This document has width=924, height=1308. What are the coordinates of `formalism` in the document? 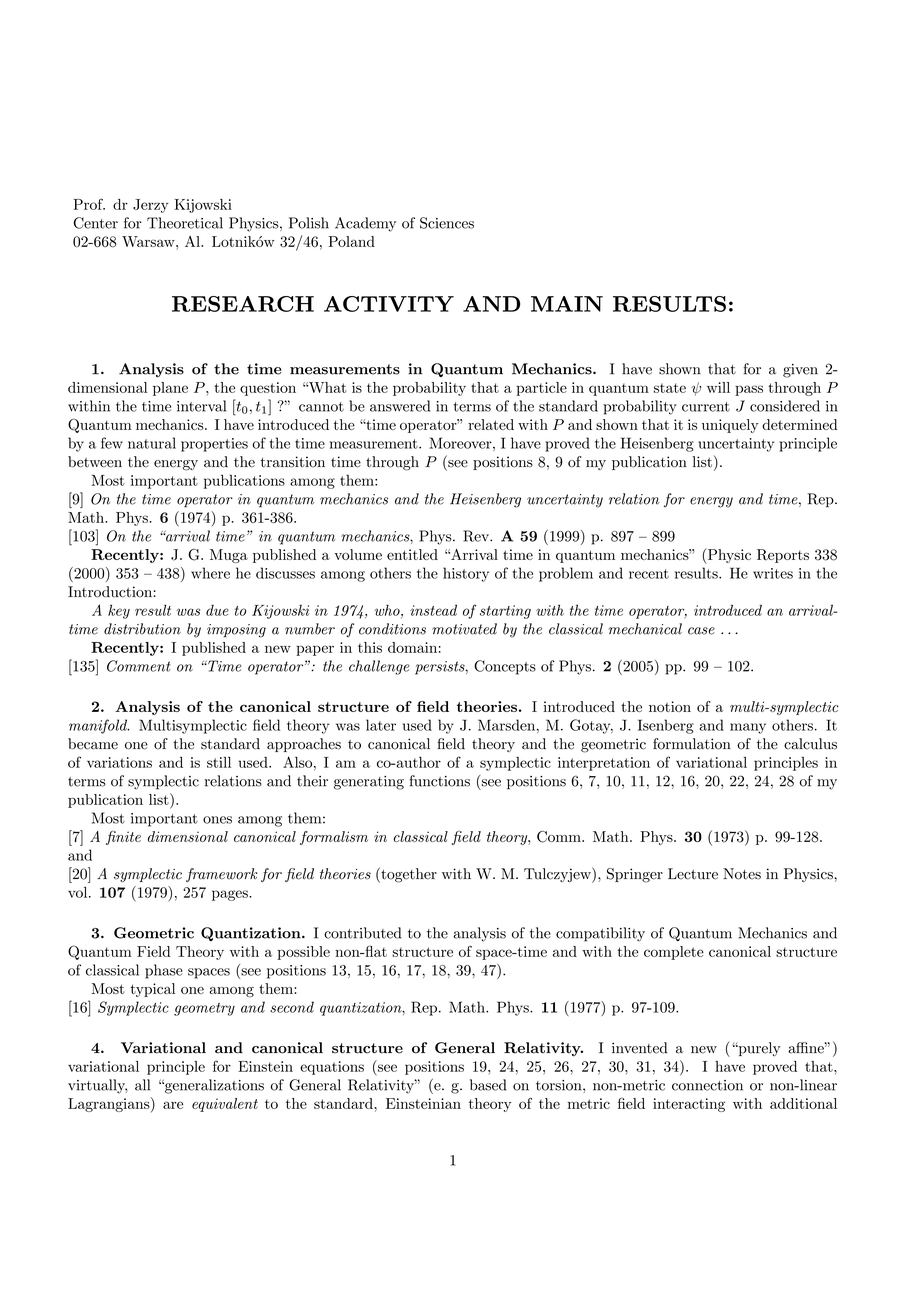 It's located at (334, 838).
